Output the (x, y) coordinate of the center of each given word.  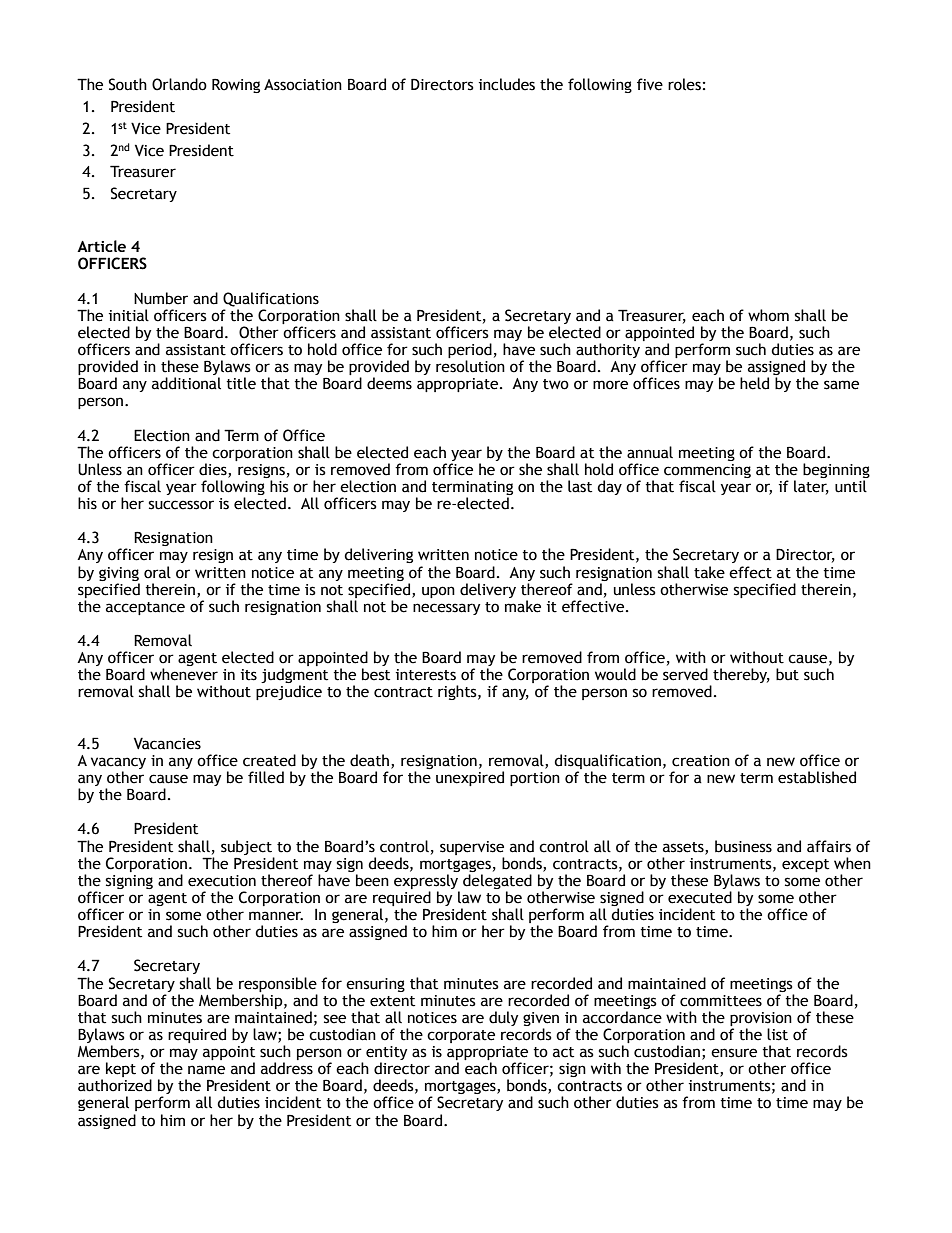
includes (507, 84)
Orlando (179, 84)
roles (684, 84)
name (206, 1070)
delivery (488, 590)
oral (157, 572)
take (709, 572)
